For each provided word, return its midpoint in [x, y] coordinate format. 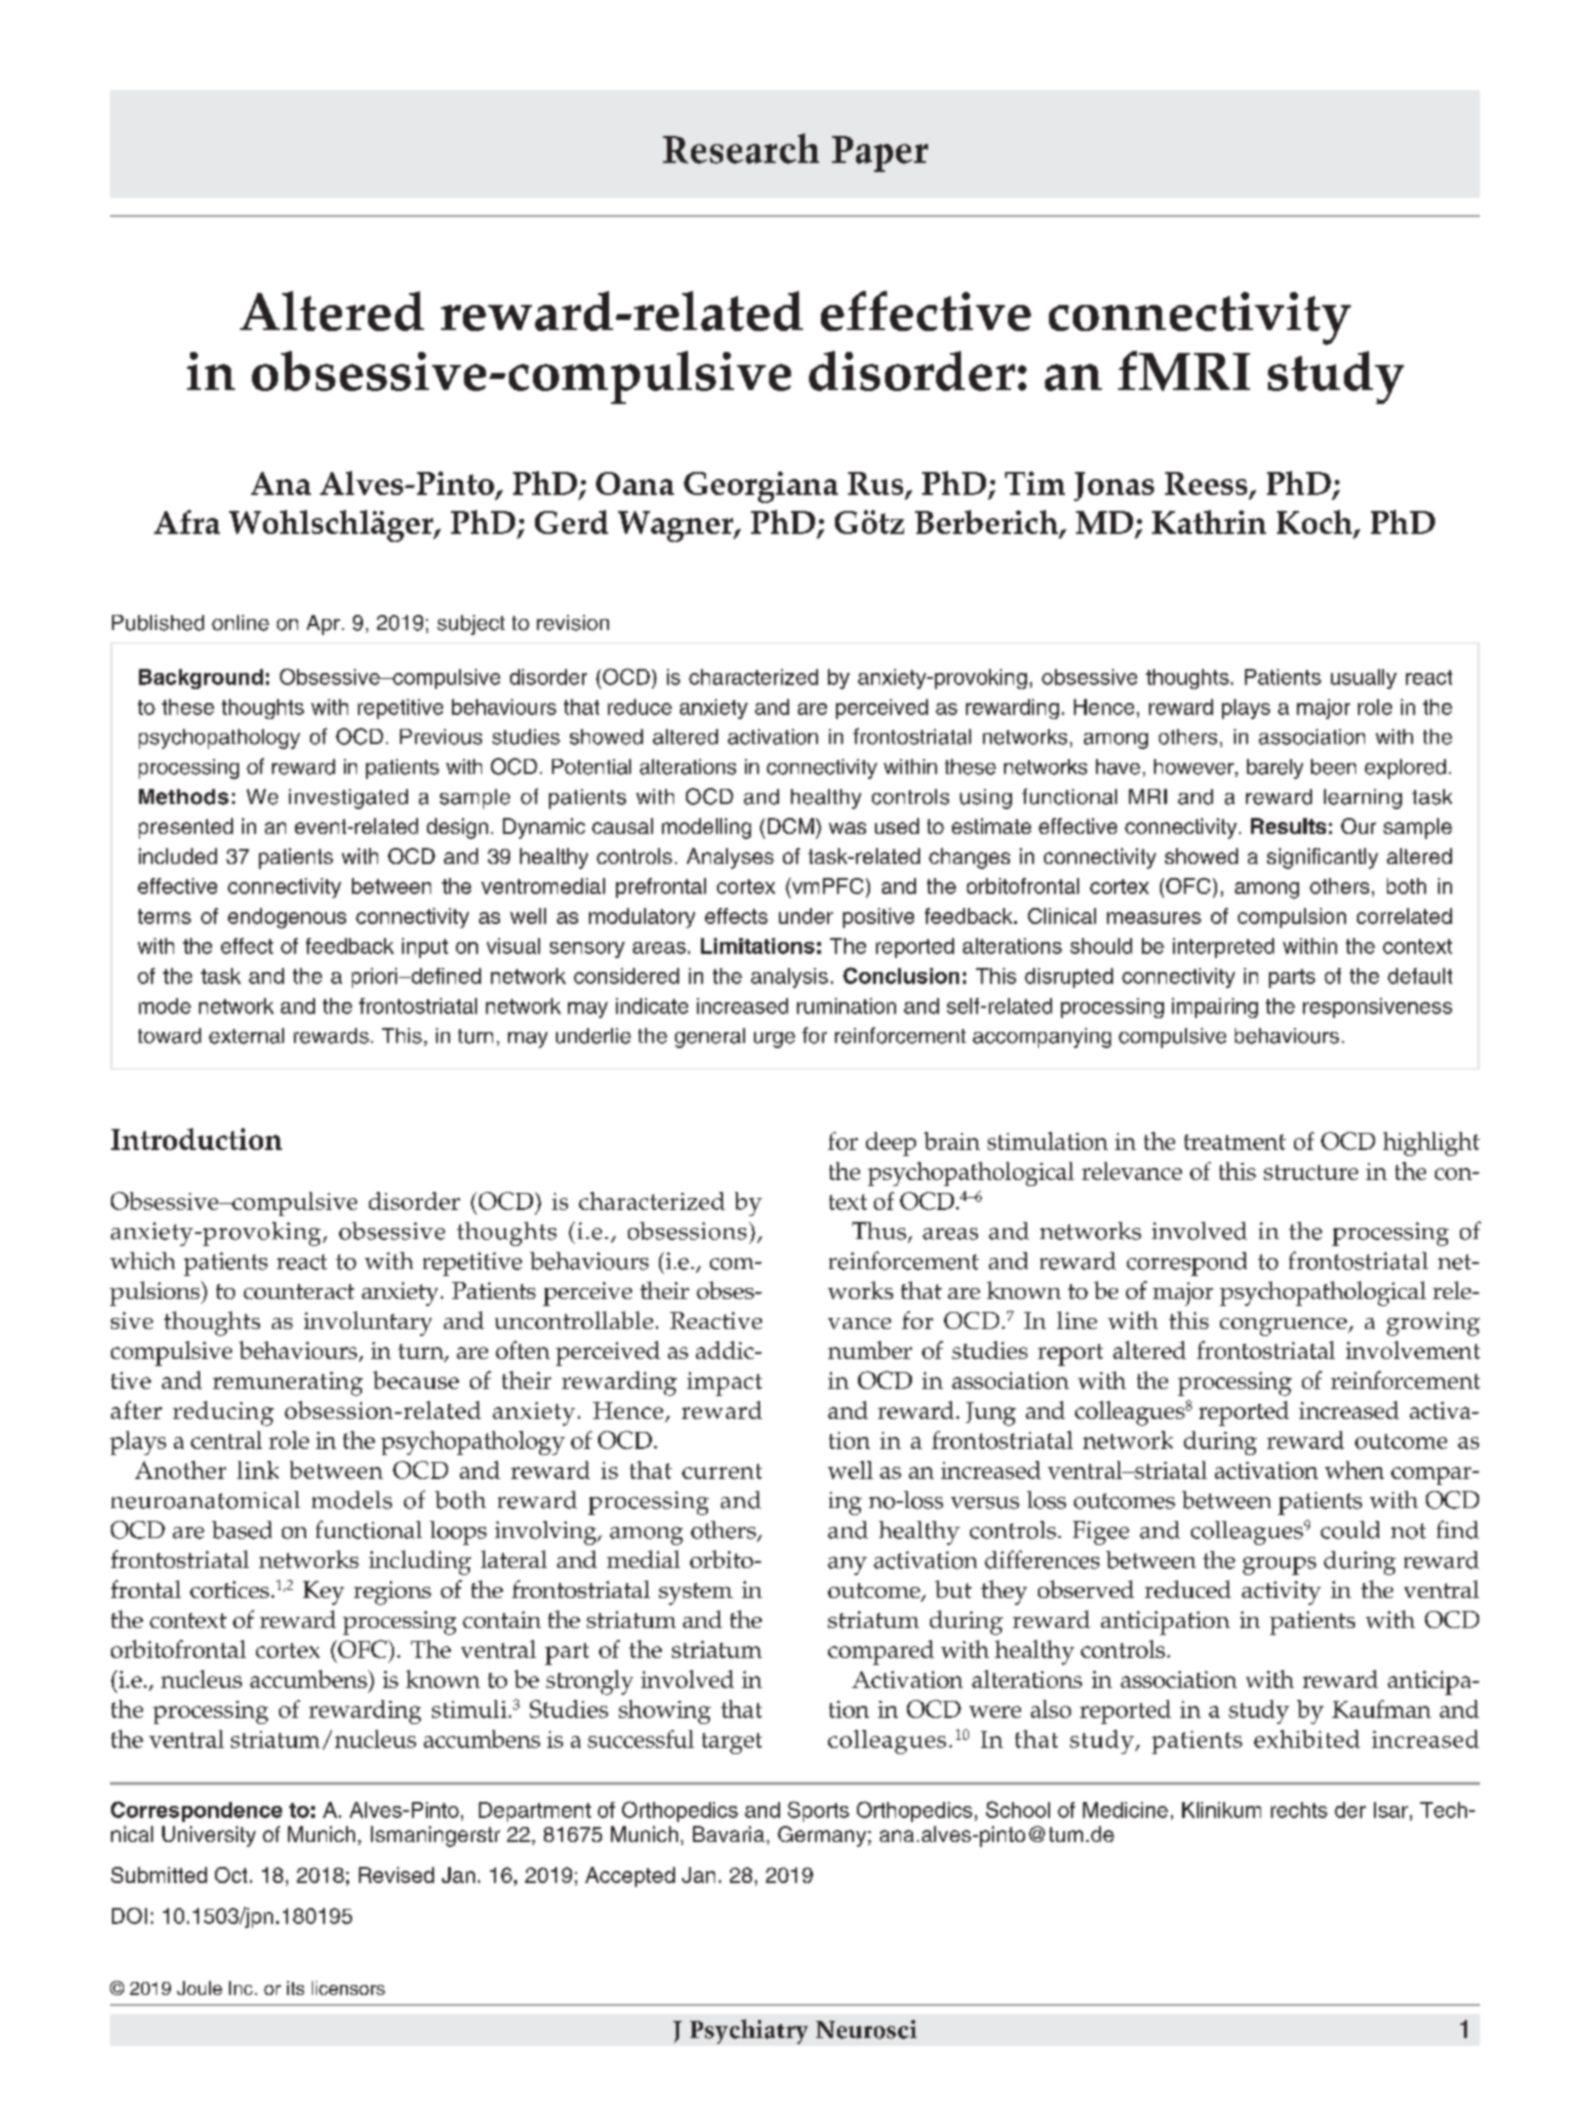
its [295, 1988]
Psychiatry [749, 2031]
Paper [880, 154]
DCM [791, 826]
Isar [1391, 1810]
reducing [223, 1413]
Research [741, 148]
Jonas [1114, 486]
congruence [1284, 1327]
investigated [348, 799]
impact [724, 1384]
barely [1275, 769]
